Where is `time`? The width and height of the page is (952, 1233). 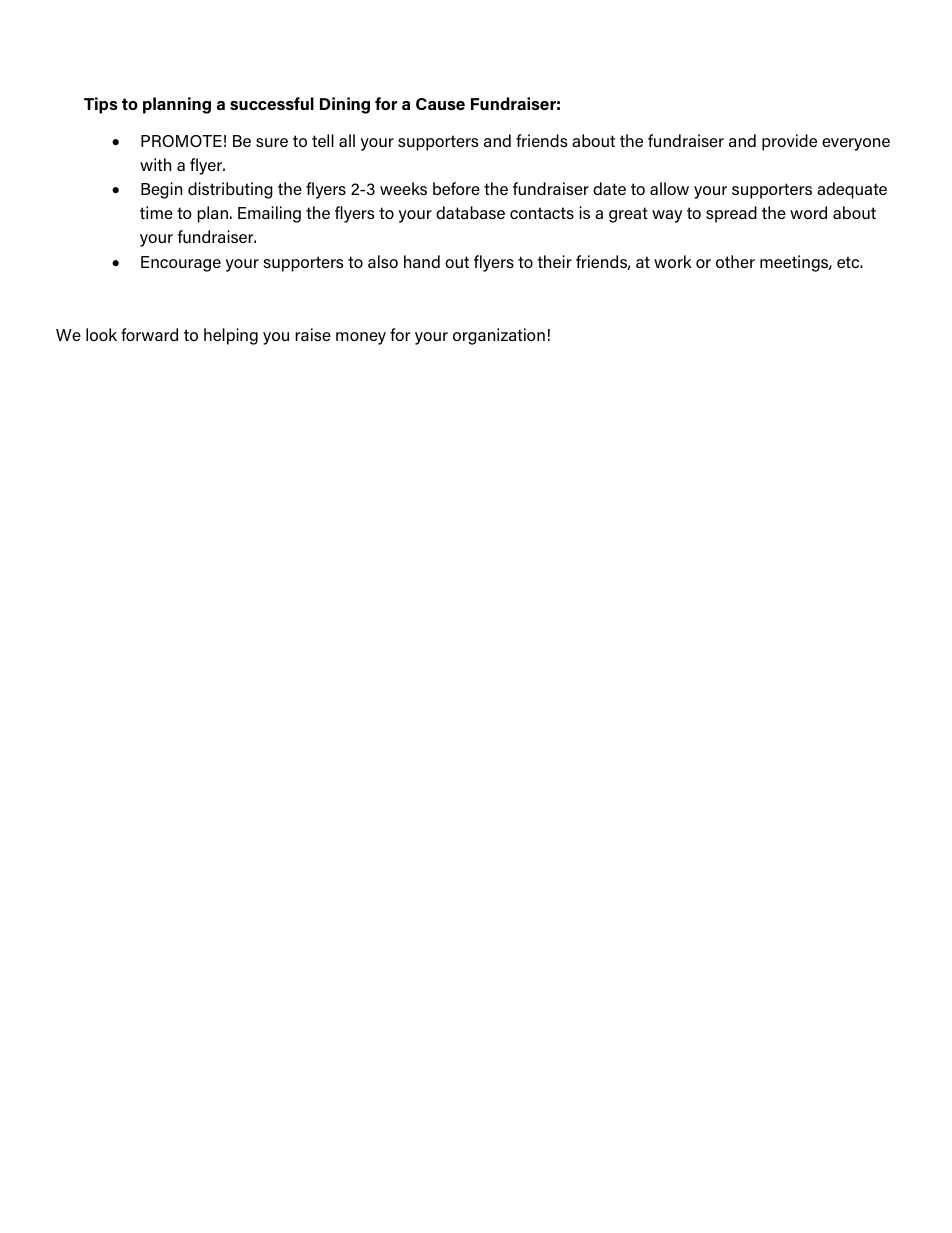 time is located at coordinates (156, 212).
